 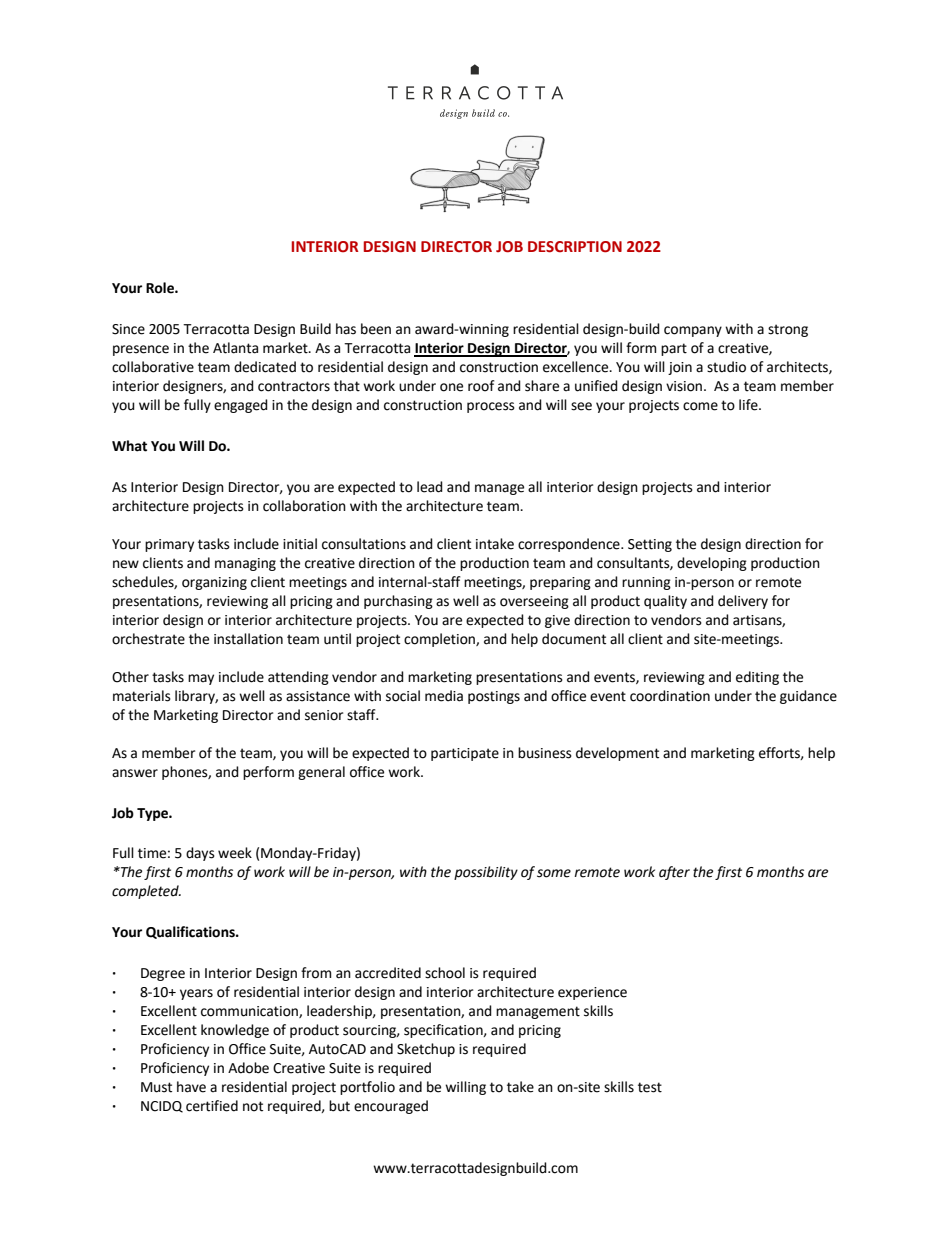 I want to click on may, so click(x=201, y=679).
